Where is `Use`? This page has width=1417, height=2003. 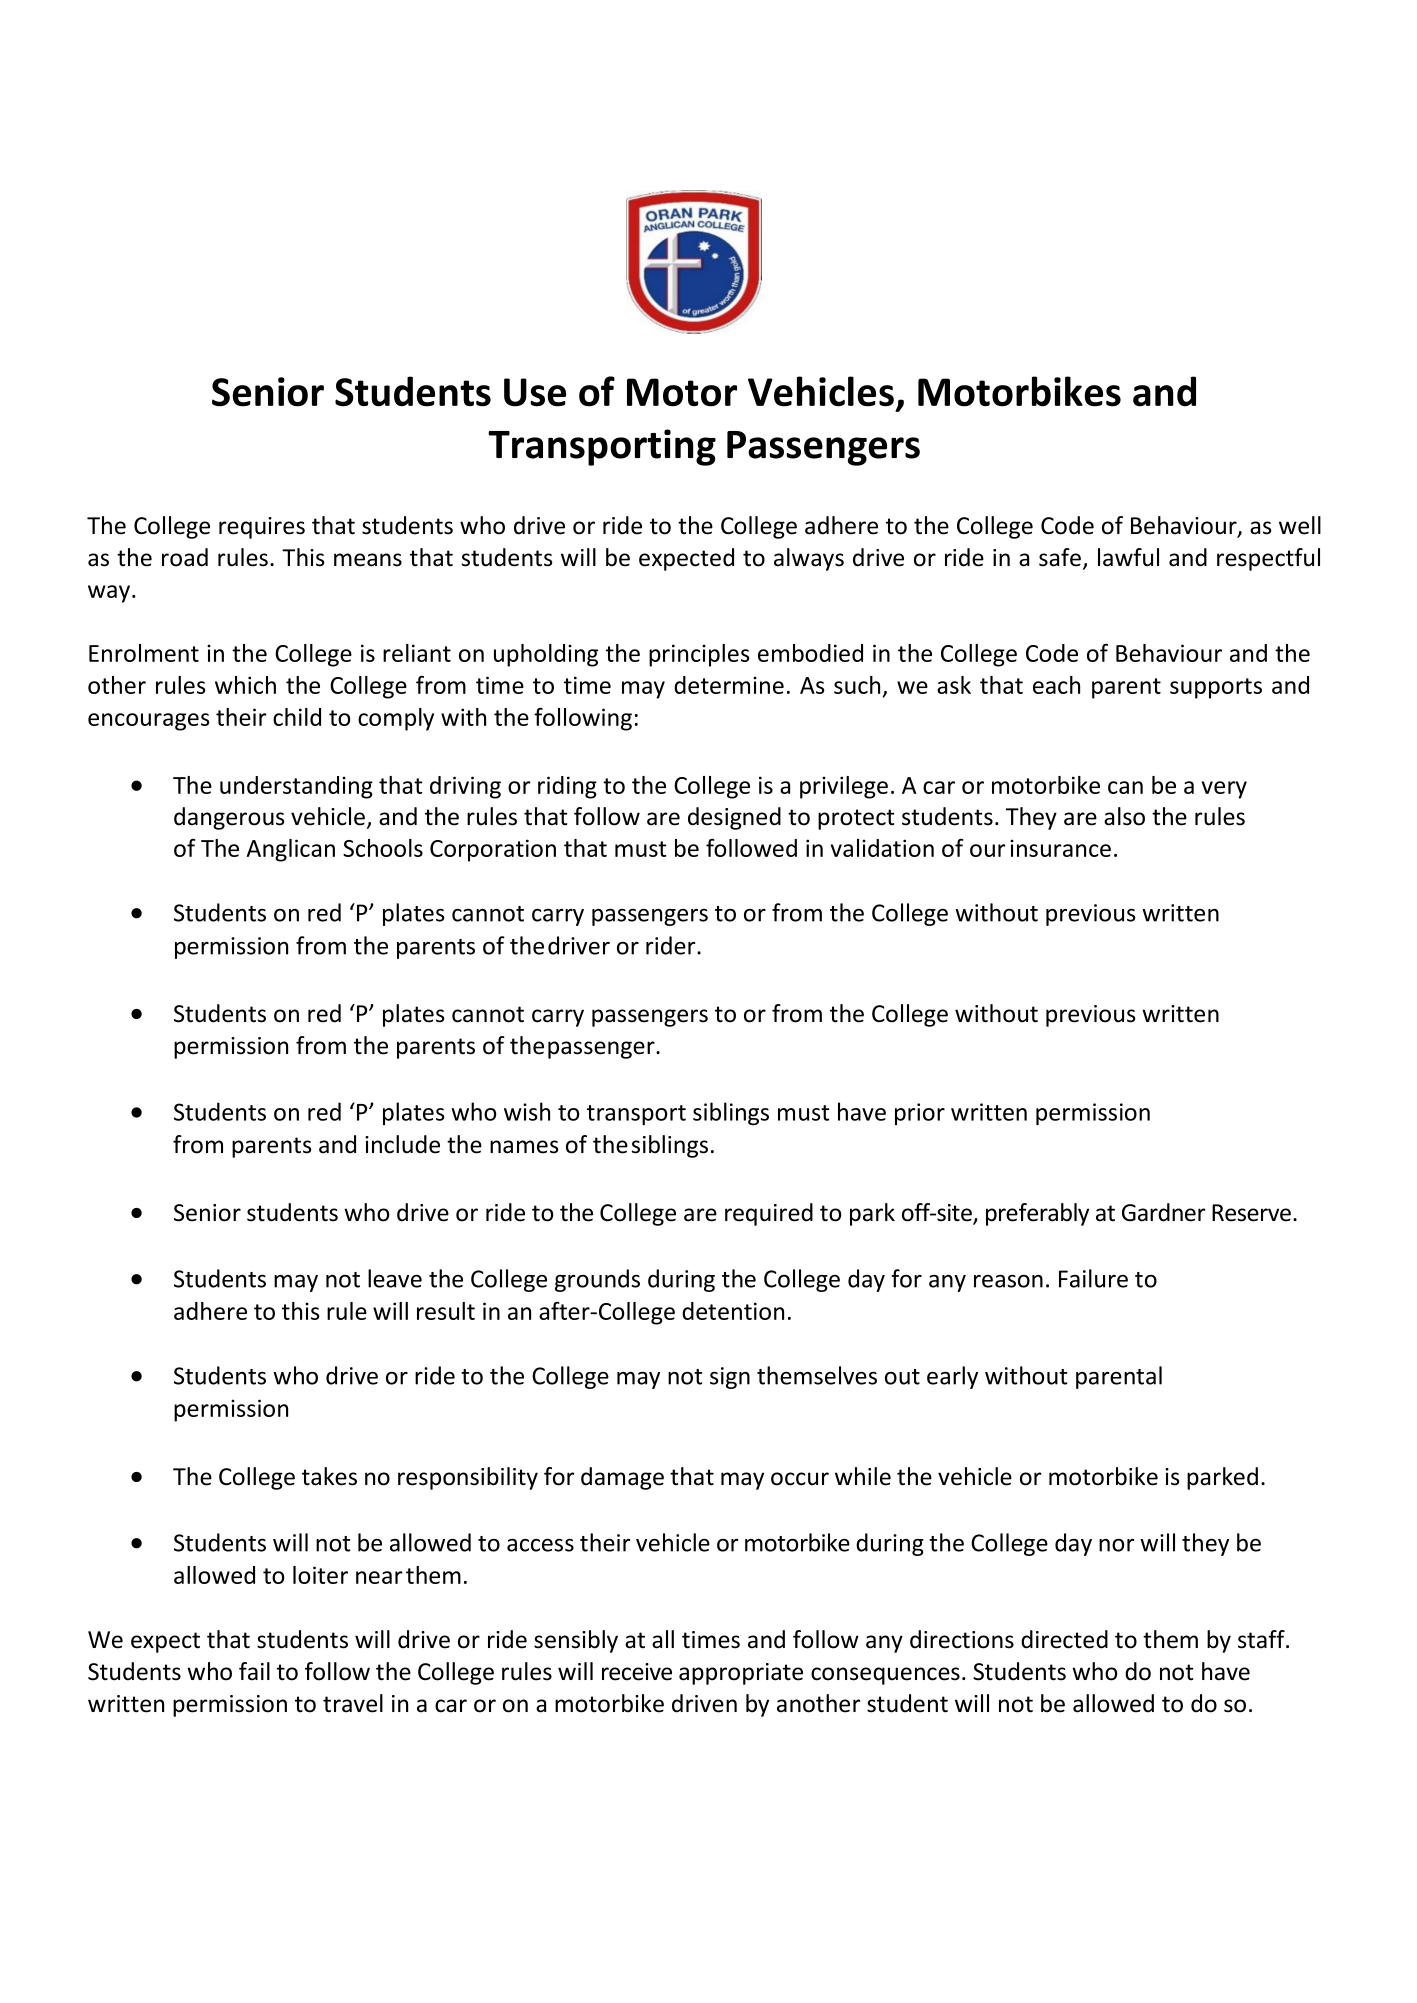
Use is located at coordinates (535, 392).
